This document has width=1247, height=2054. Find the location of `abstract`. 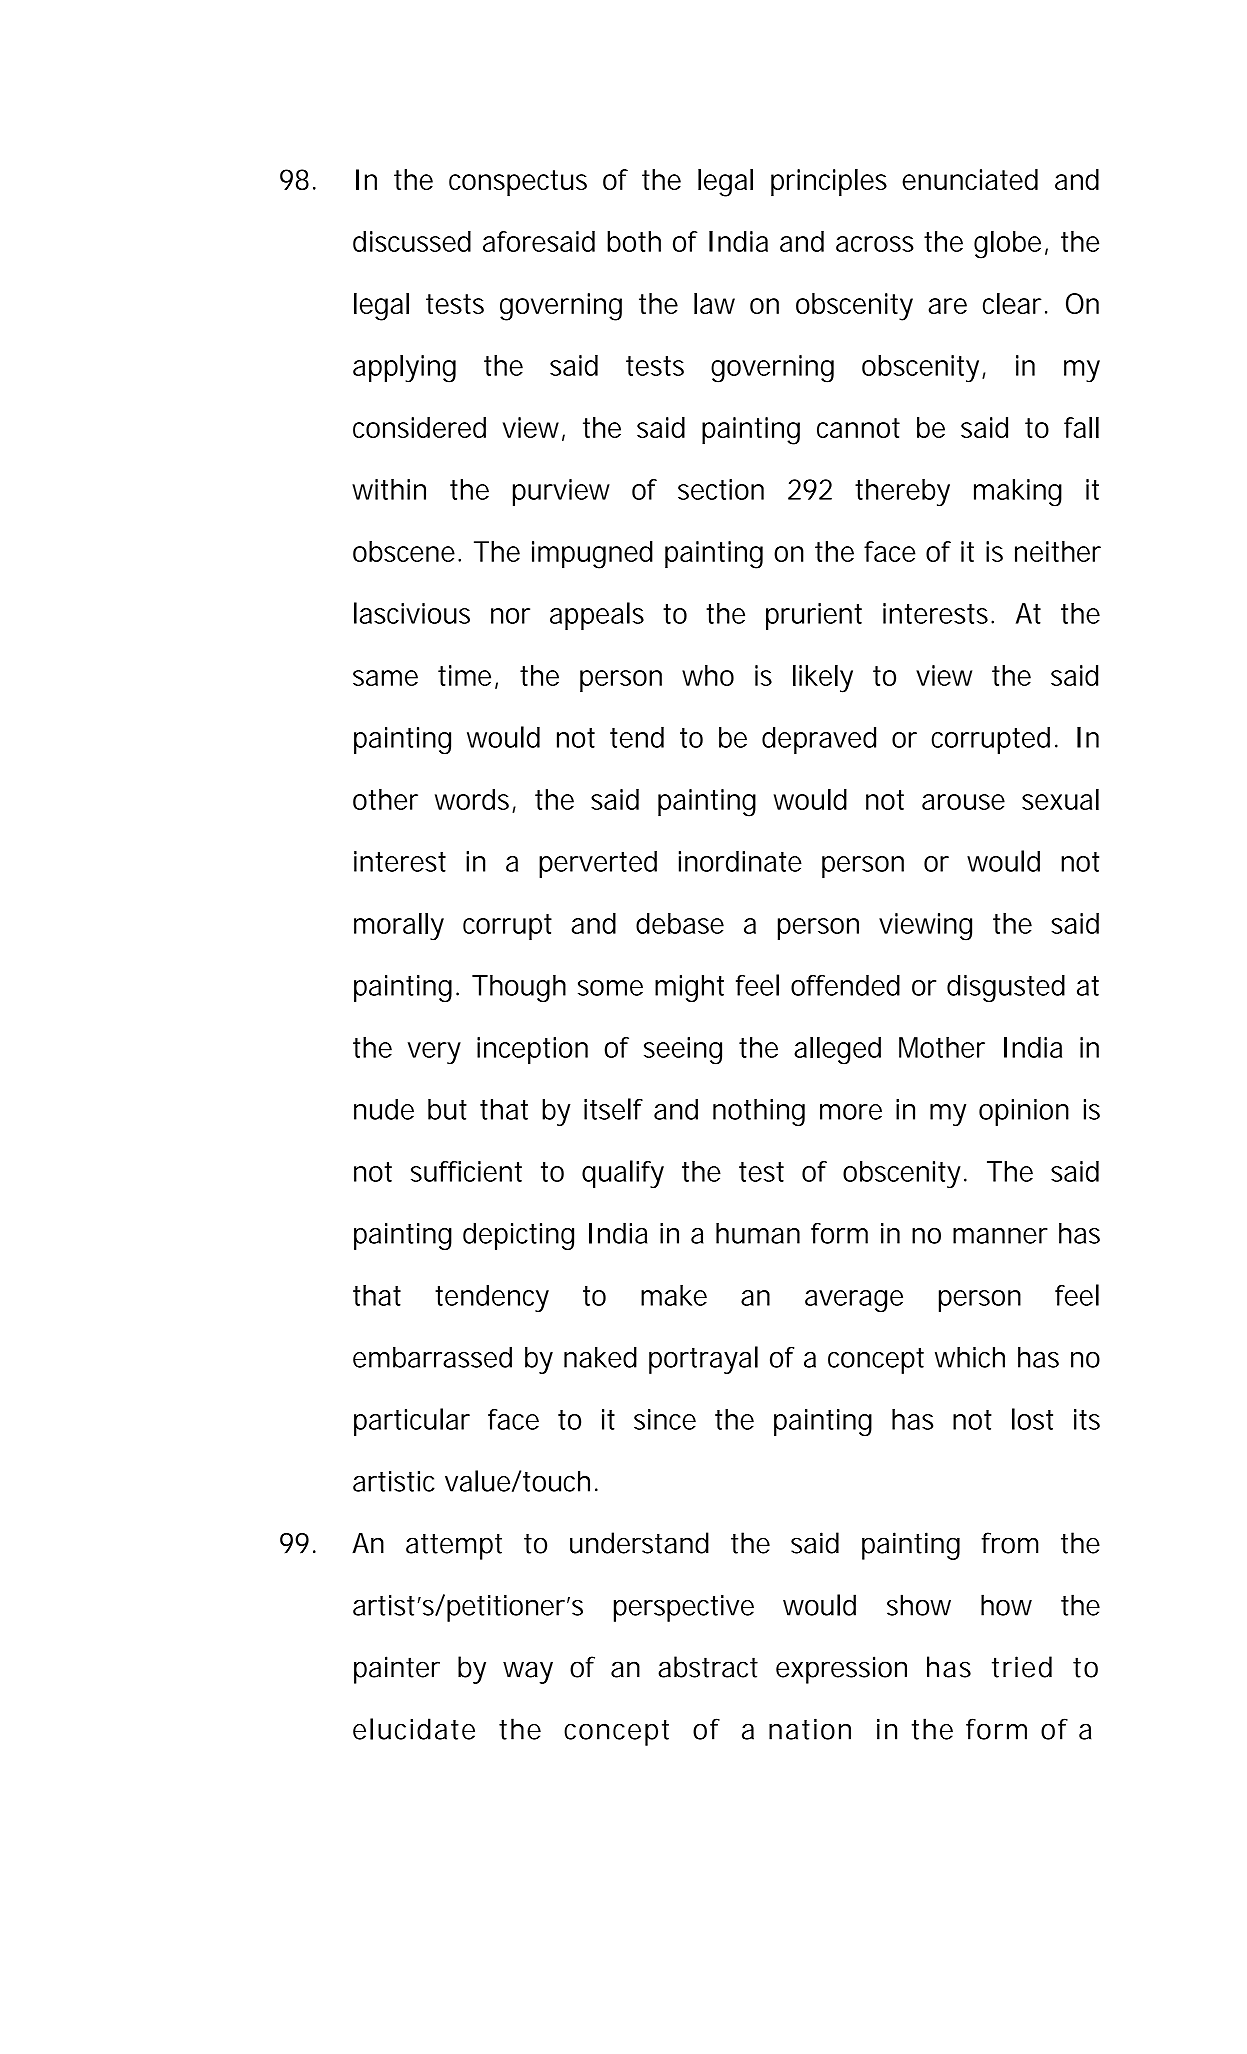

abstract is located at coordinates (708, 1667).
